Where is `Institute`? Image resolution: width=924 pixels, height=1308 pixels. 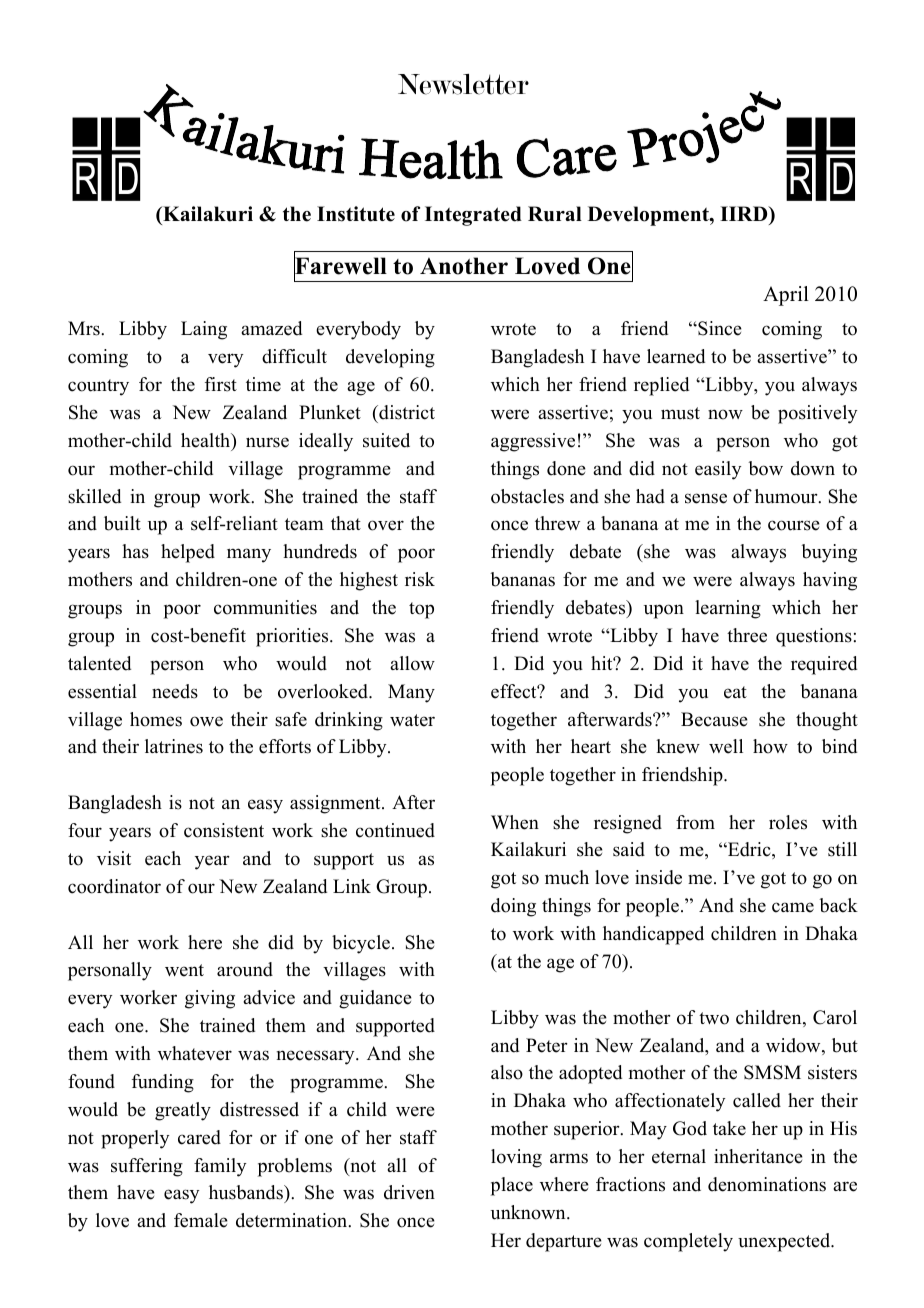 Institute is located at coordinates (356, 214).
